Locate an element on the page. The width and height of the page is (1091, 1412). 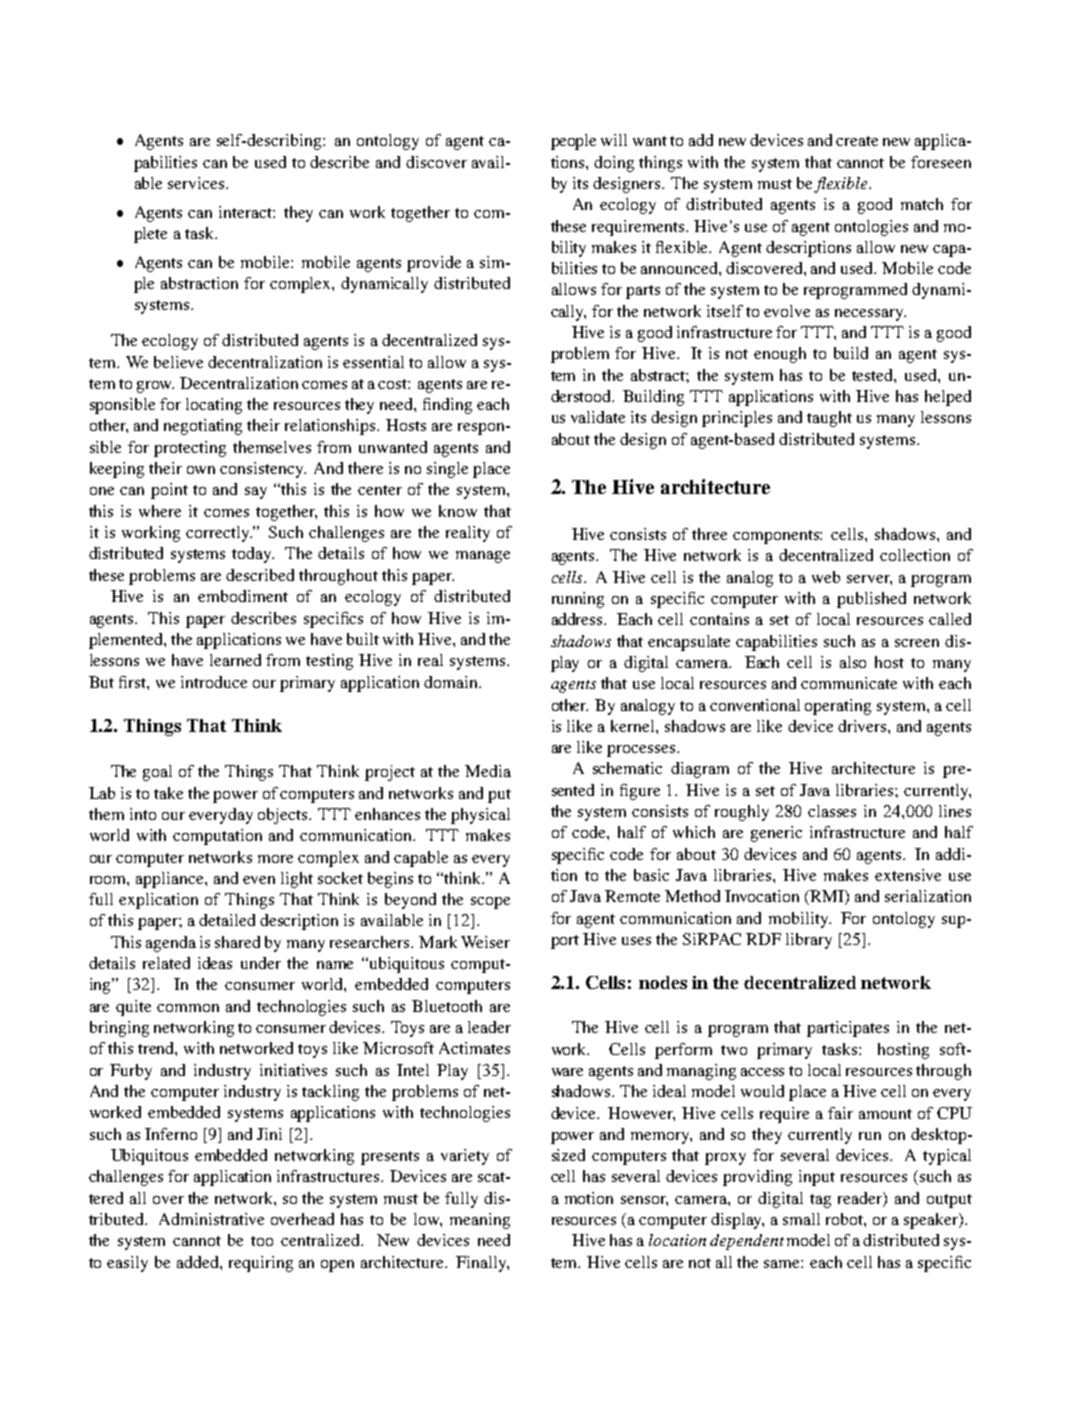
web is located at coordinates (826, 577).
